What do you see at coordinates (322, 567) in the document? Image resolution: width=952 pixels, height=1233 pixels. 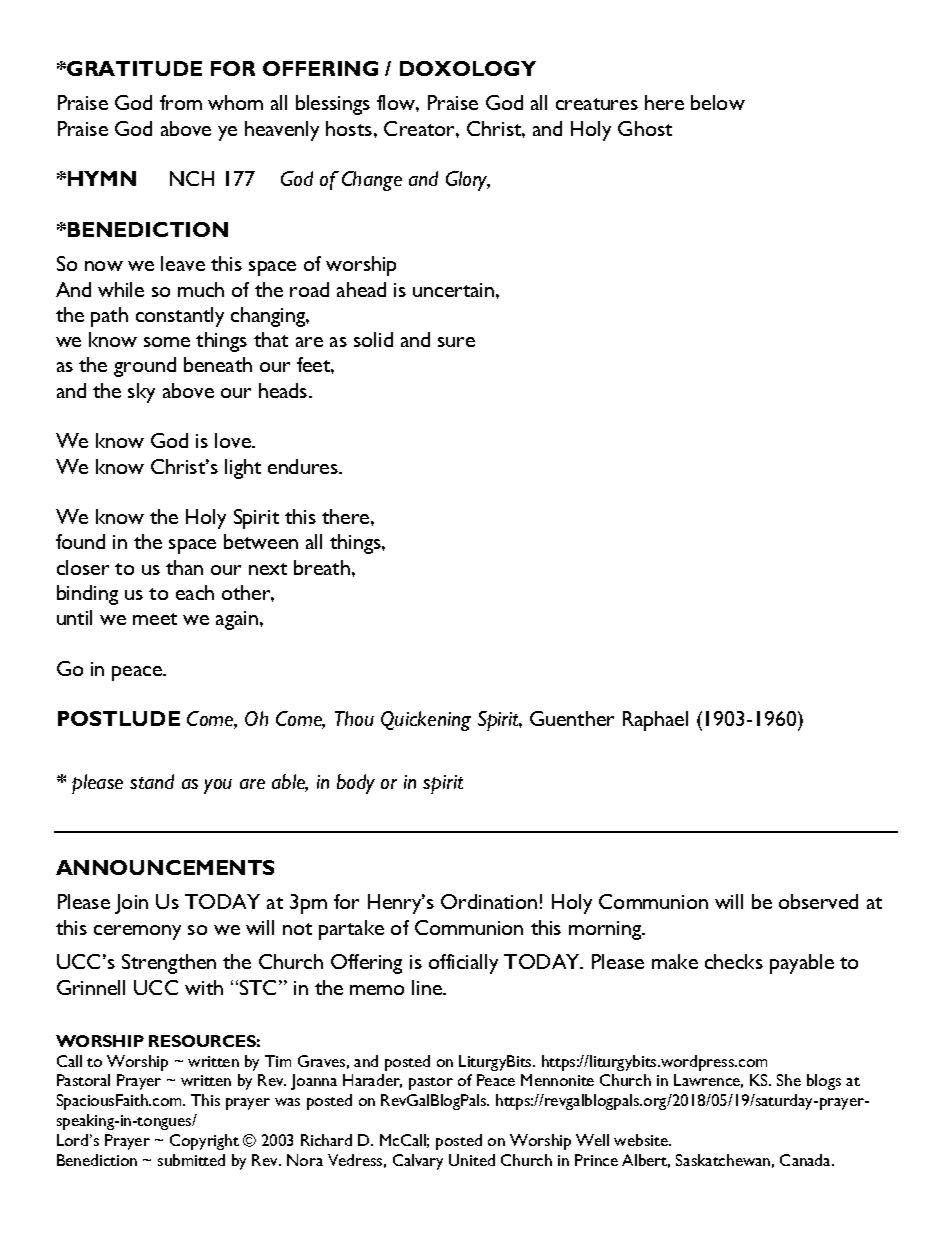 I see `breath` at bounding box center [322, 567].
